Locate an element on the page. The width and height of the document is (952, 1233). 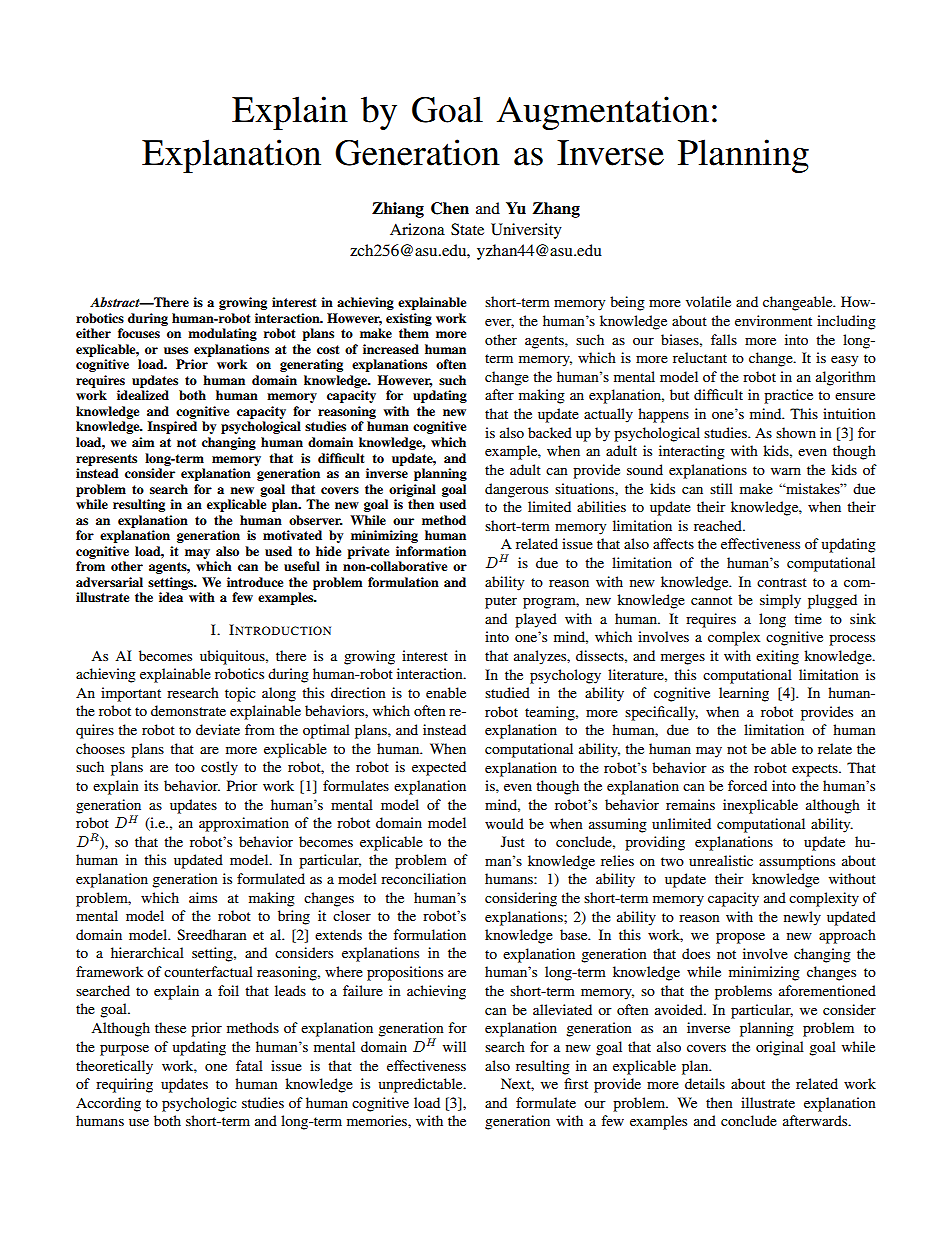
approximation is located at coordinates (244, 824).
